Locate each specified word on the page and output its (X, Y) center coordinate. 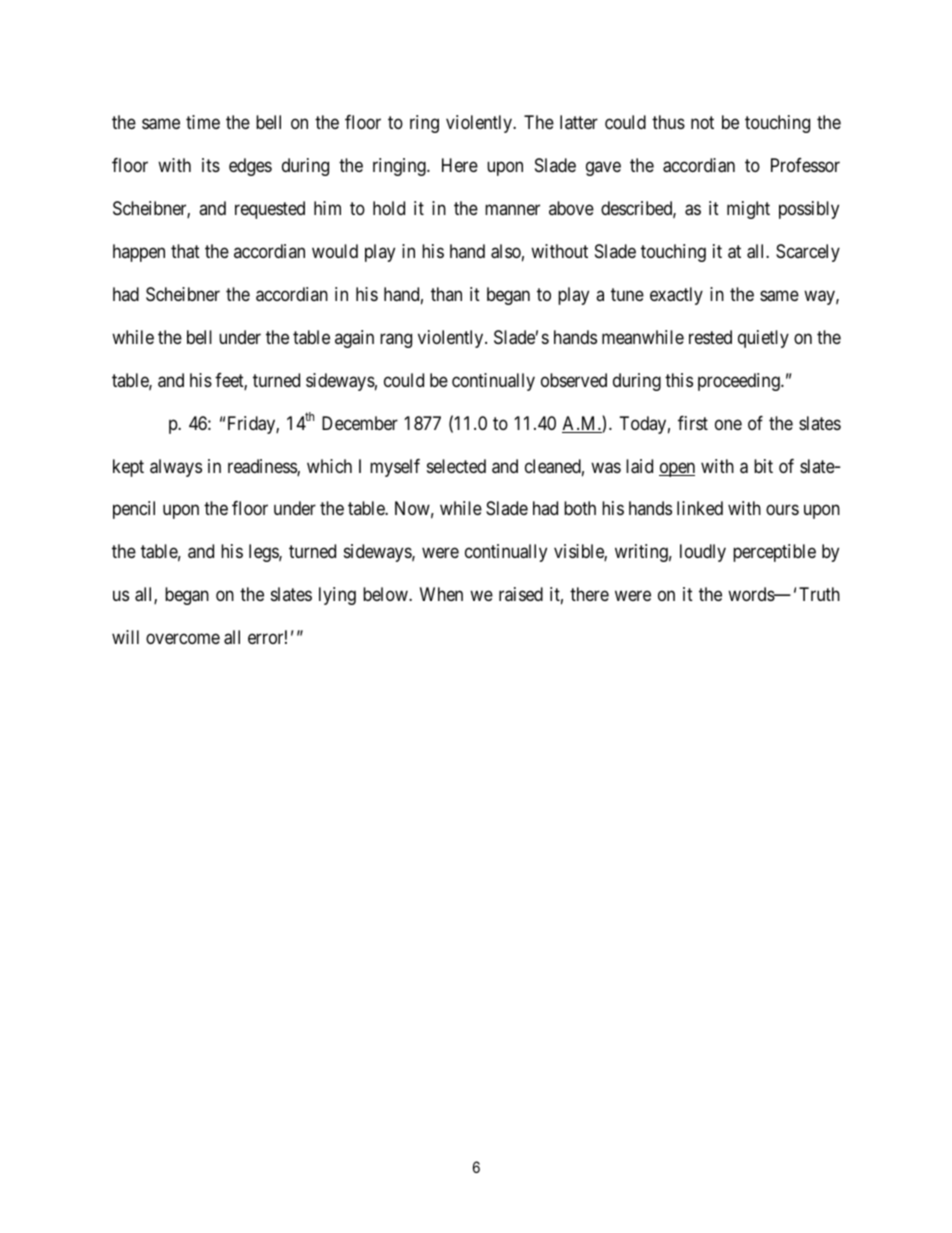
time (203, 122)
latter (579, 122)
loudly (703, 553)
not (702, 122)
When (441, 594)
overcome (183, 639)
